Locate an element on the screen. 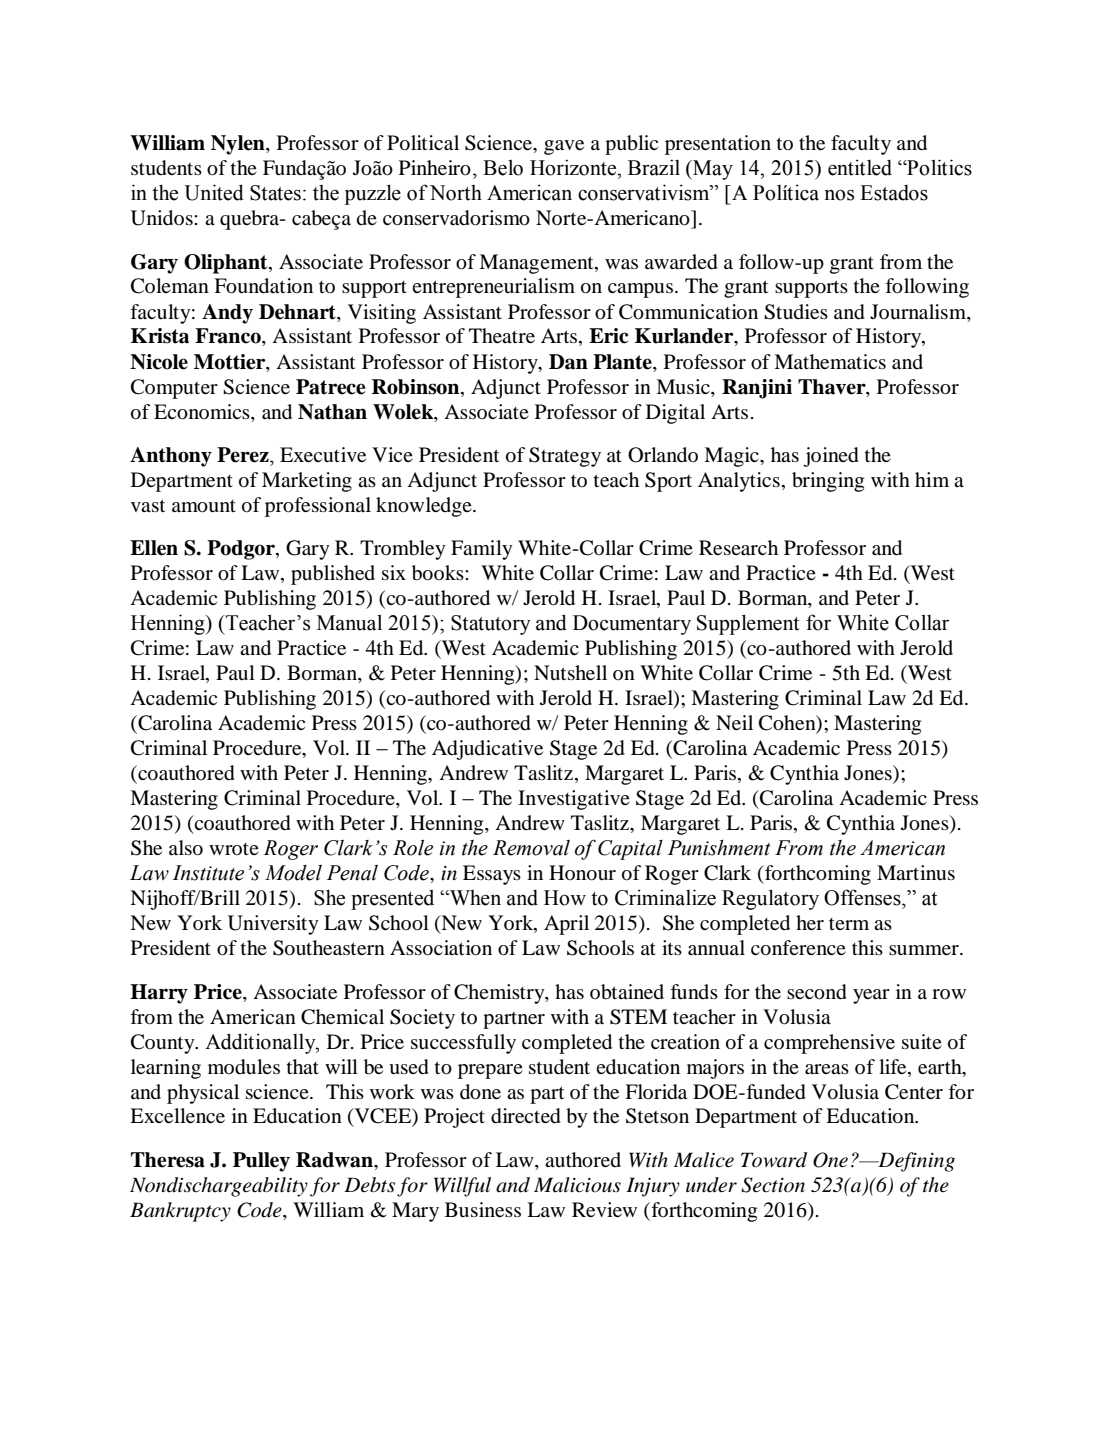 This screenshot has width=1110, height=1436. April is located at coordinates (566, 925).
